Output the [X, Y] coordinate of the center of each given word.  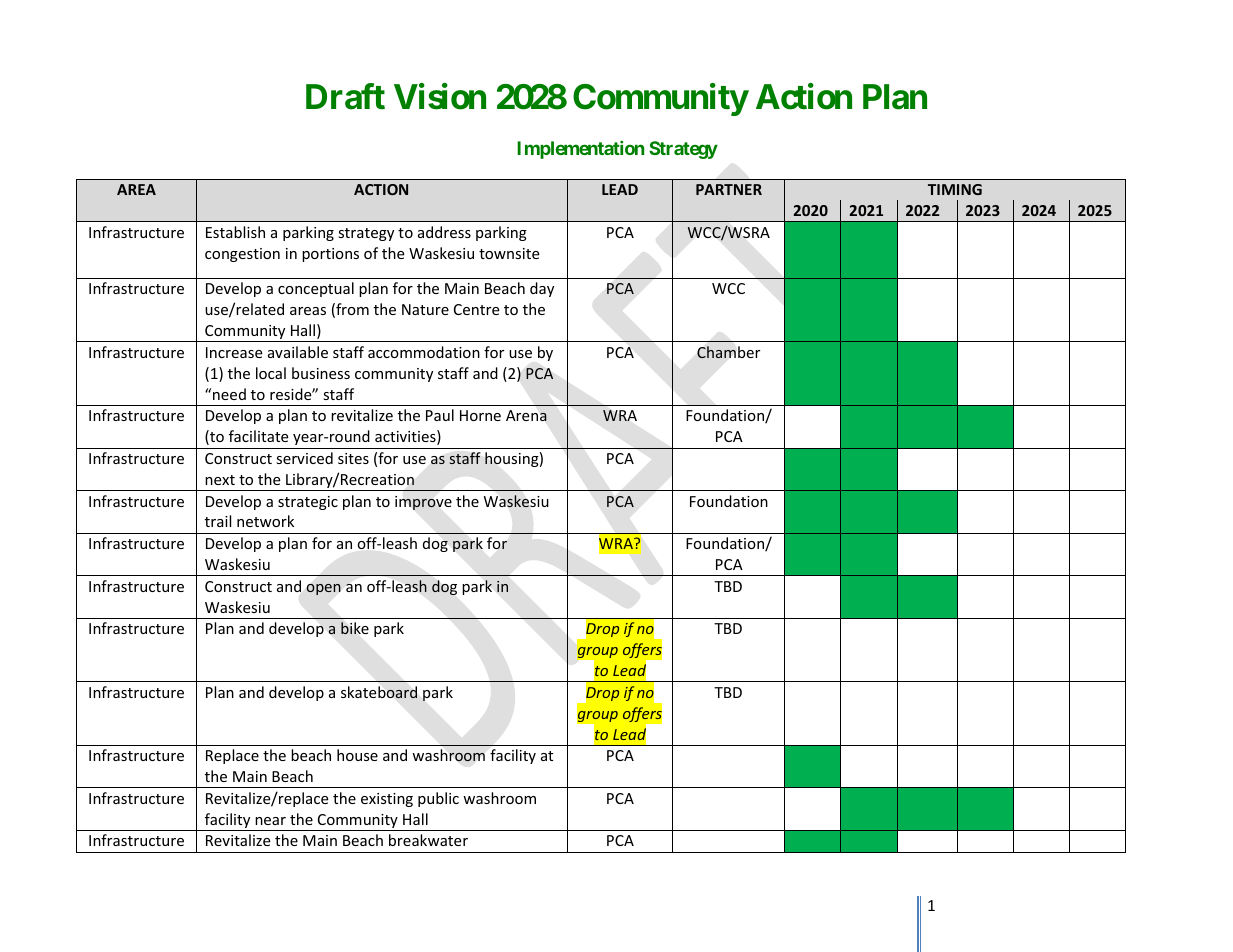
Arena [526, 415]
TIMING [955, 189]
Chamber [728, 352]
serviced [304, 458]
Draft [345, 96]
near [270, 821]
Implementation [580, 150]
